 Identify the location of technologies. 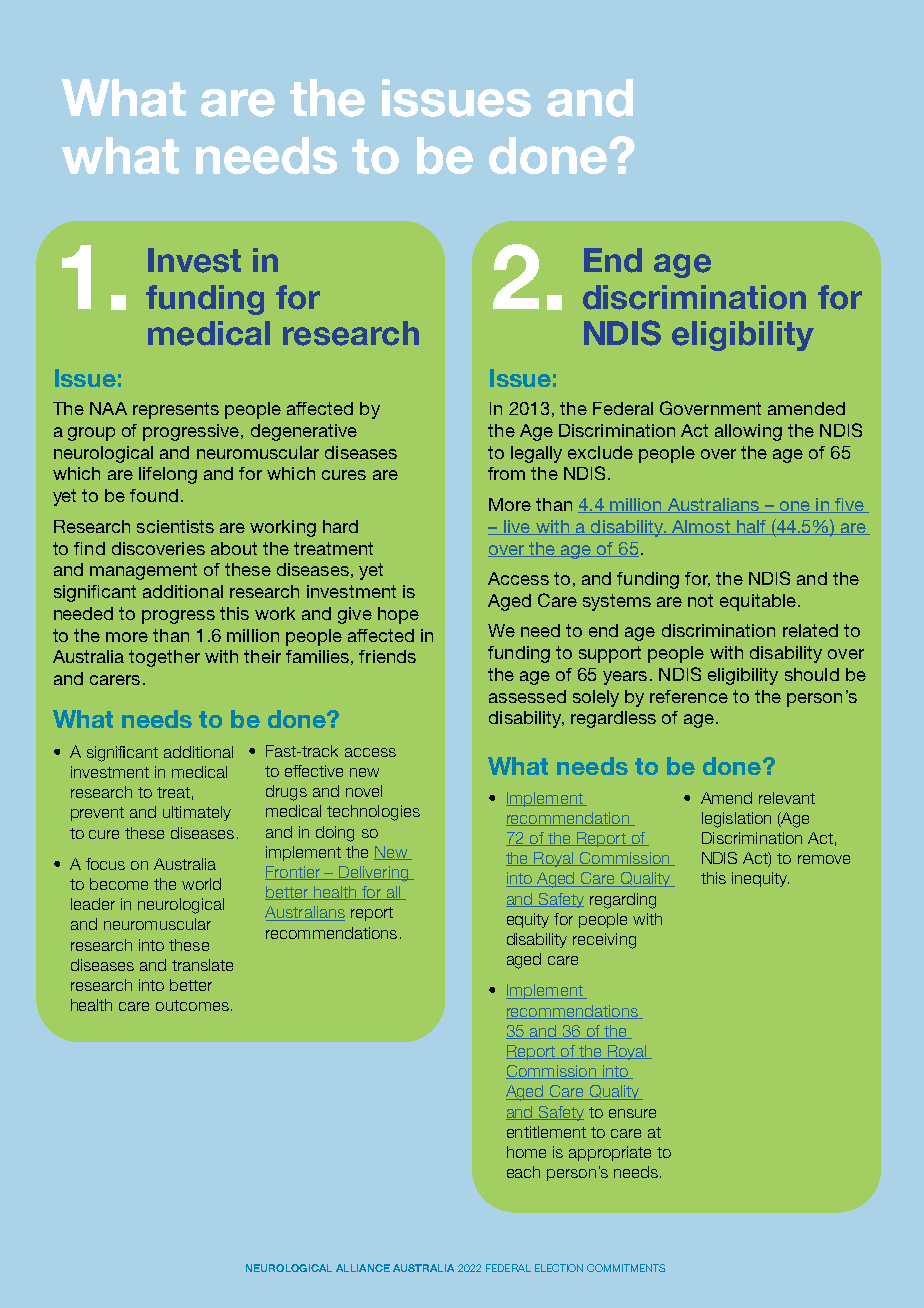
(373, 813).
